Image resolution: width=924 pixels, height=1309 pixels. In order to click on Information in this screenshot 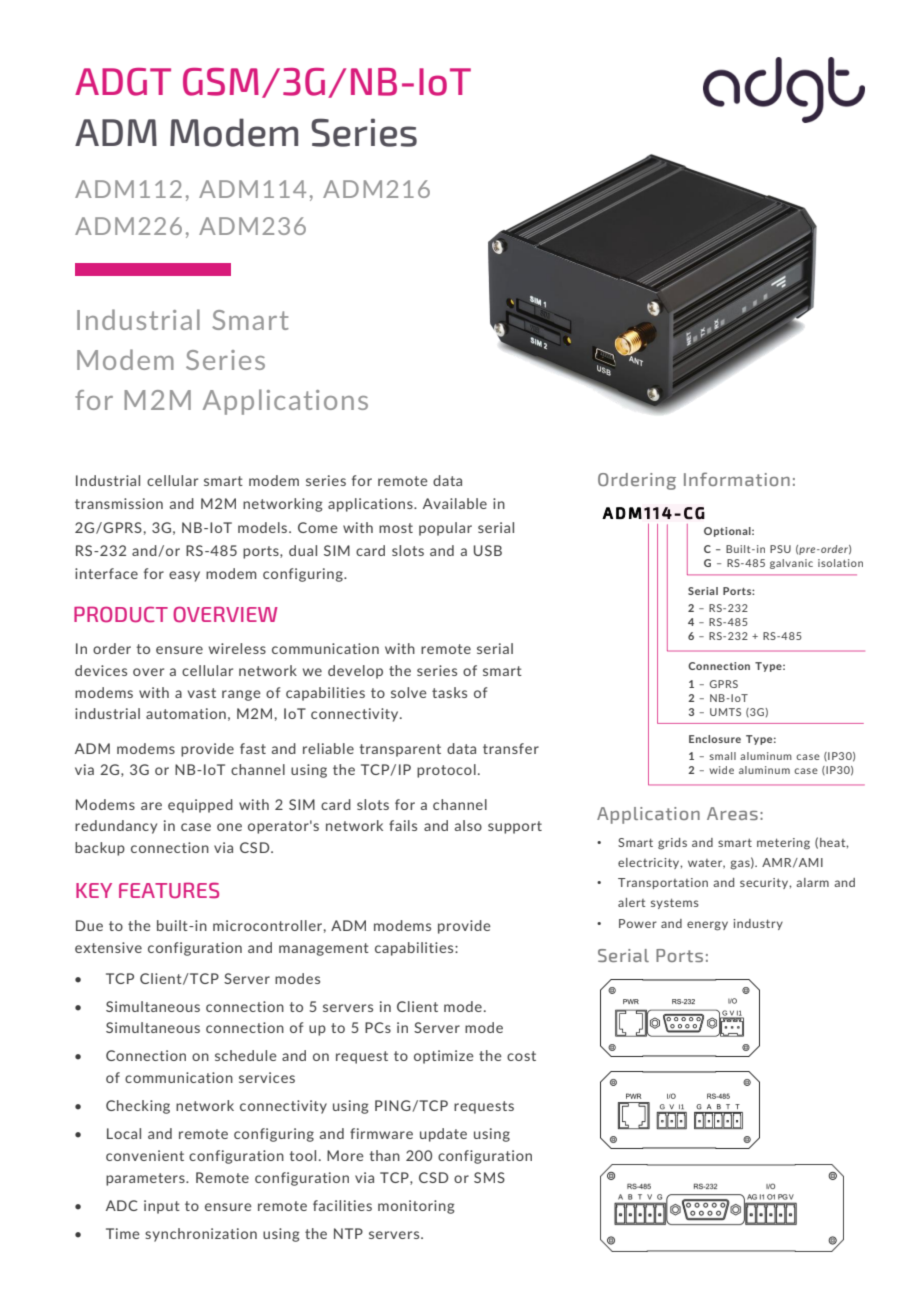, I will do `click(737, 479)`.
